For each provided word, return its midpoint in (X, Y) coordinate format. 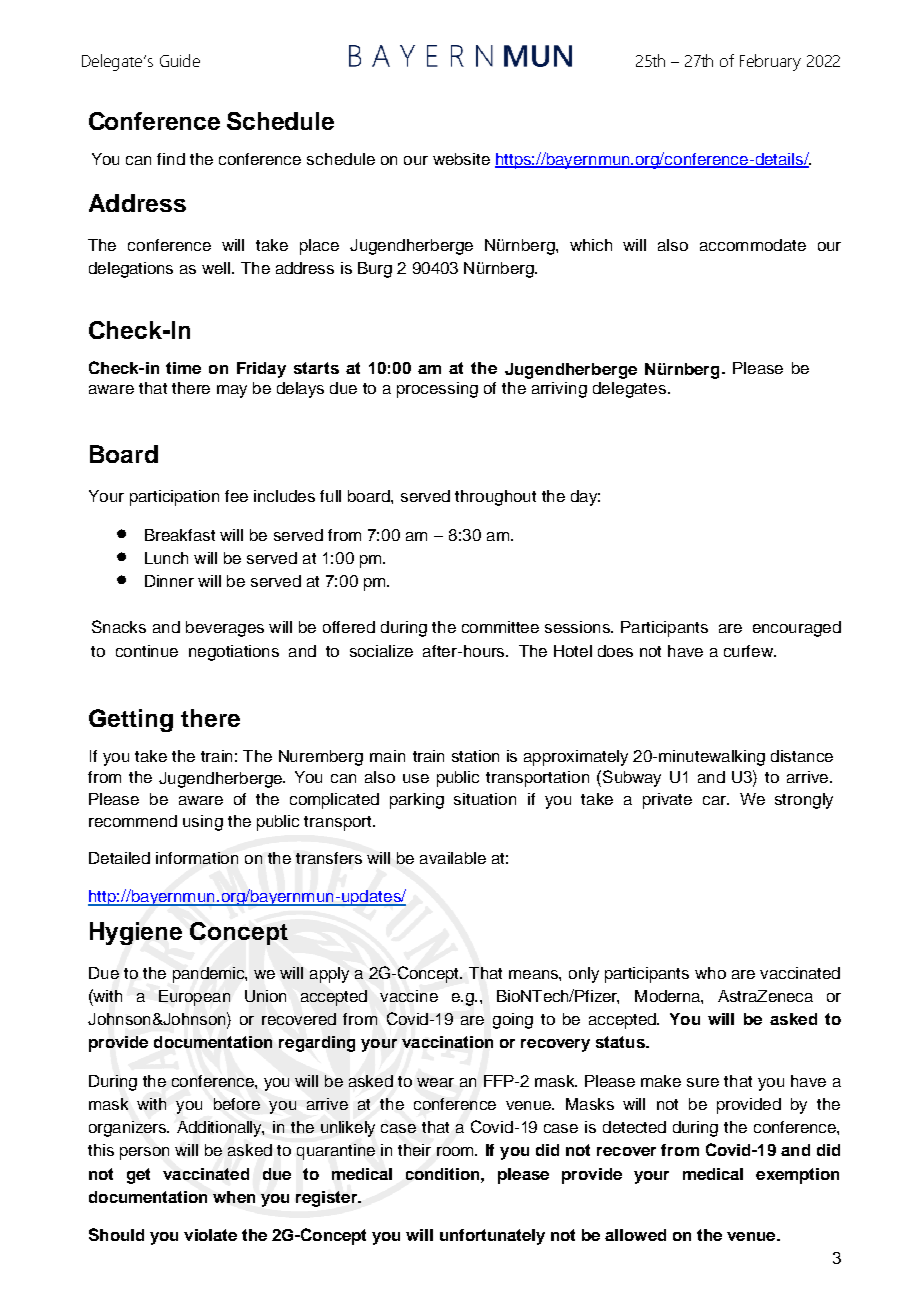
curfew (749, 651)
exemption (797, 1176)
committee (500, 627)
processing (437, 390)
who (710, 973)
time (183, 368)
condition (444, 1174)
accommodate (753, 245)
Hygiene (136, 933)
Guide (180, 60)
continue (147, 651)
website (461, 159)
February (770, 62)
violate (210, 1235)
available (453, 858)
